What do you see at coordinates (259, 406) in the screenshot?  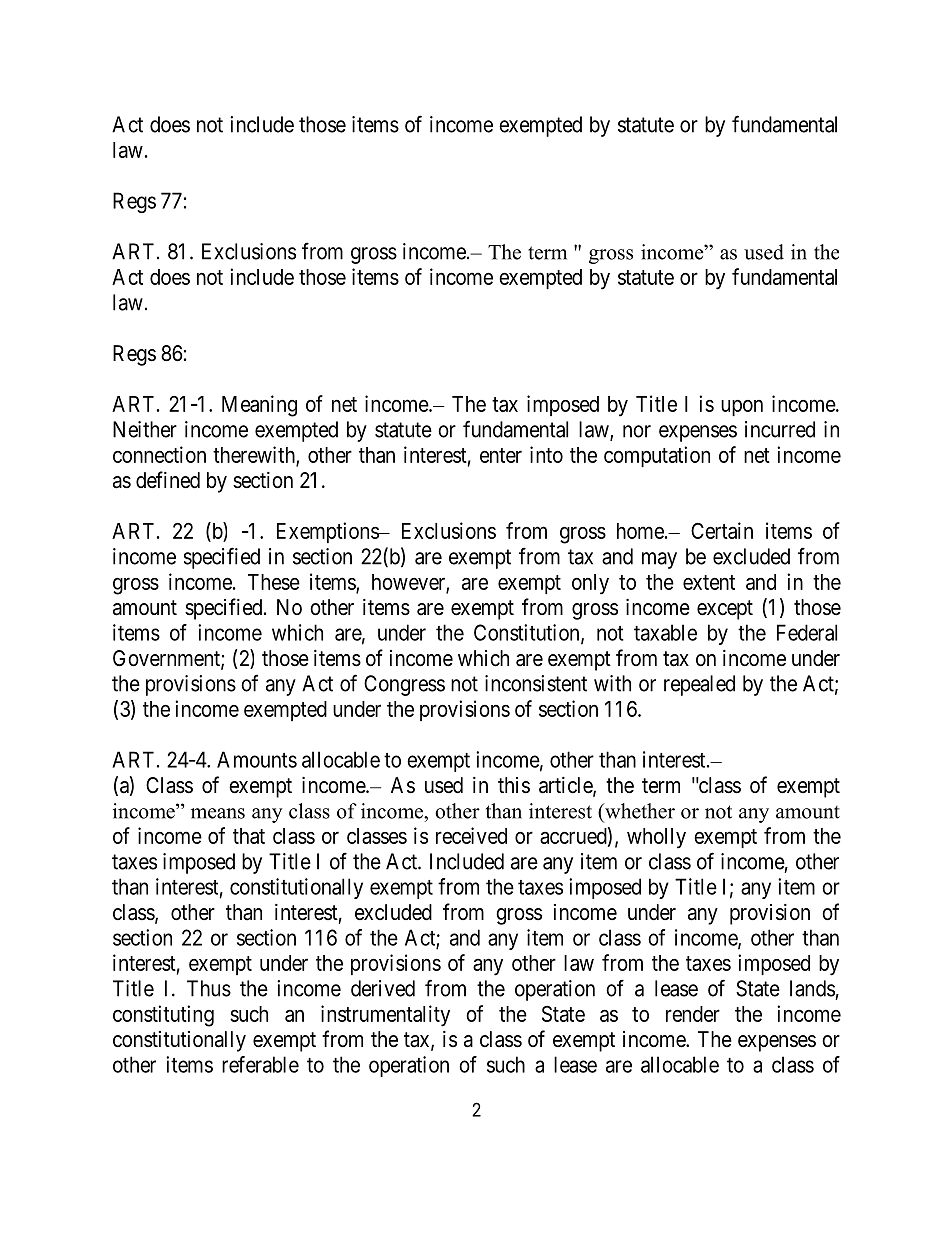 I see `Meaning` at bounding box center [259, 406].
